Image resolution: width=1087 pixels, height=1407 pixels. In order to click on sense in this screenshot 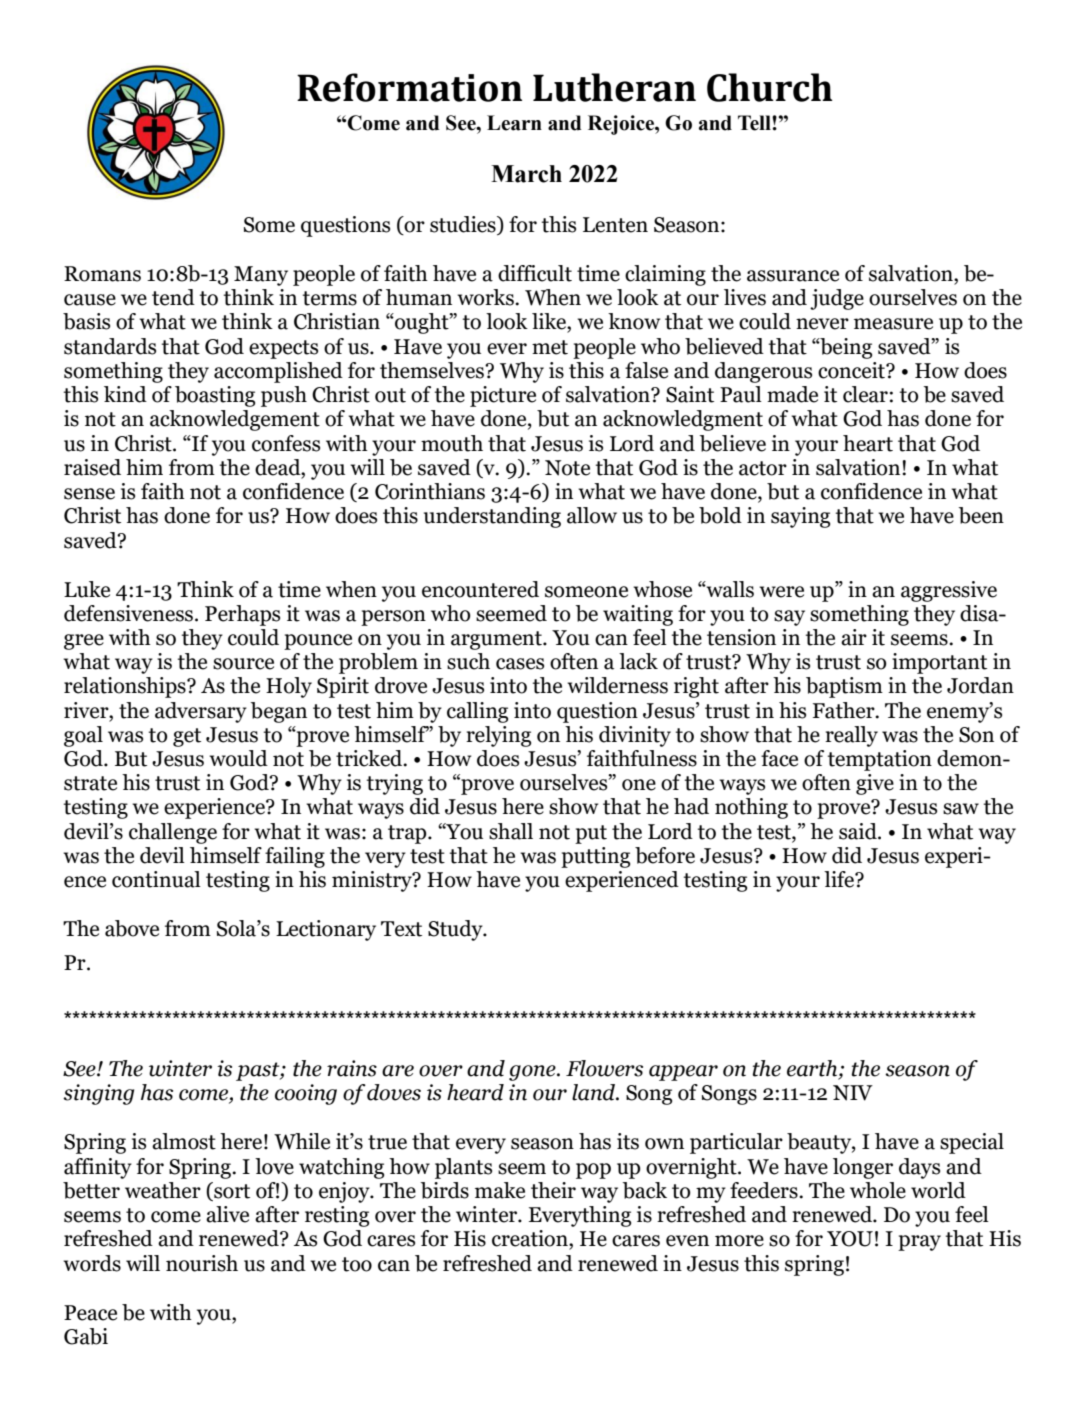, I will do `click(89, 494)`.
